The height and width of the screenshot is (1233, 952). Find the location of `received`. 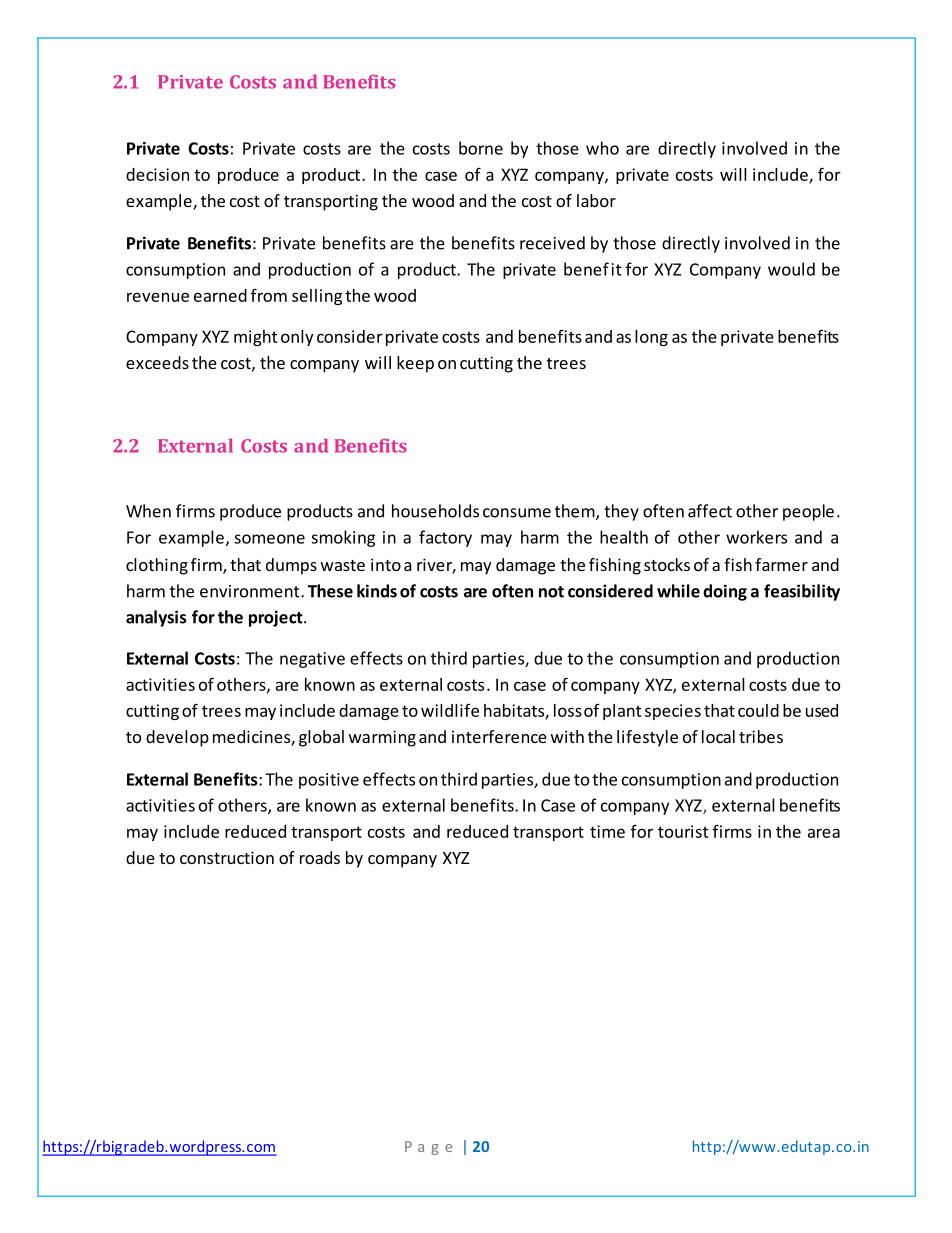

received is located at coordinates (552, 243).
